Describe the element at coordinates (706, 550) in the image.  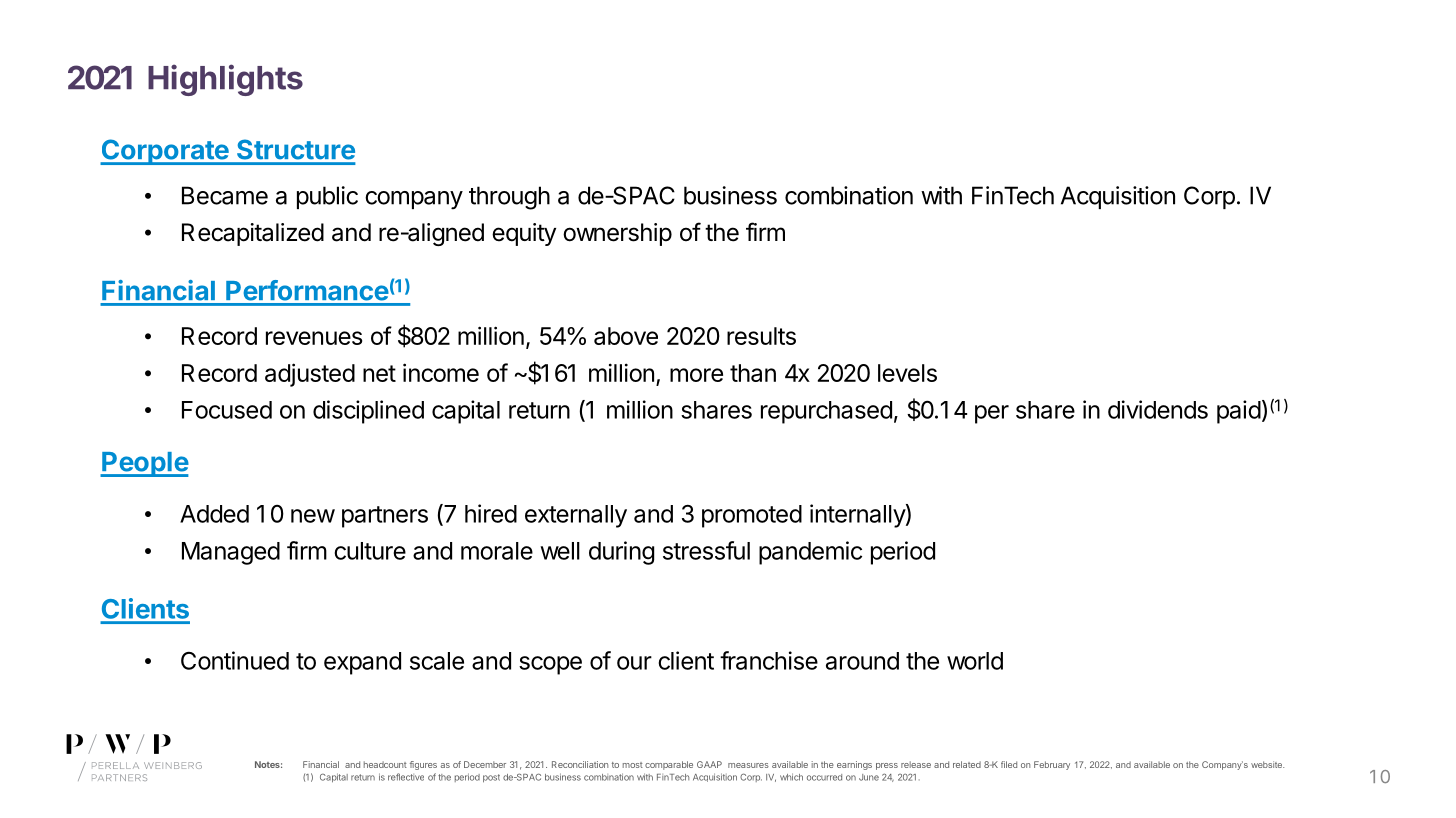
I see `stressful` at that location.
